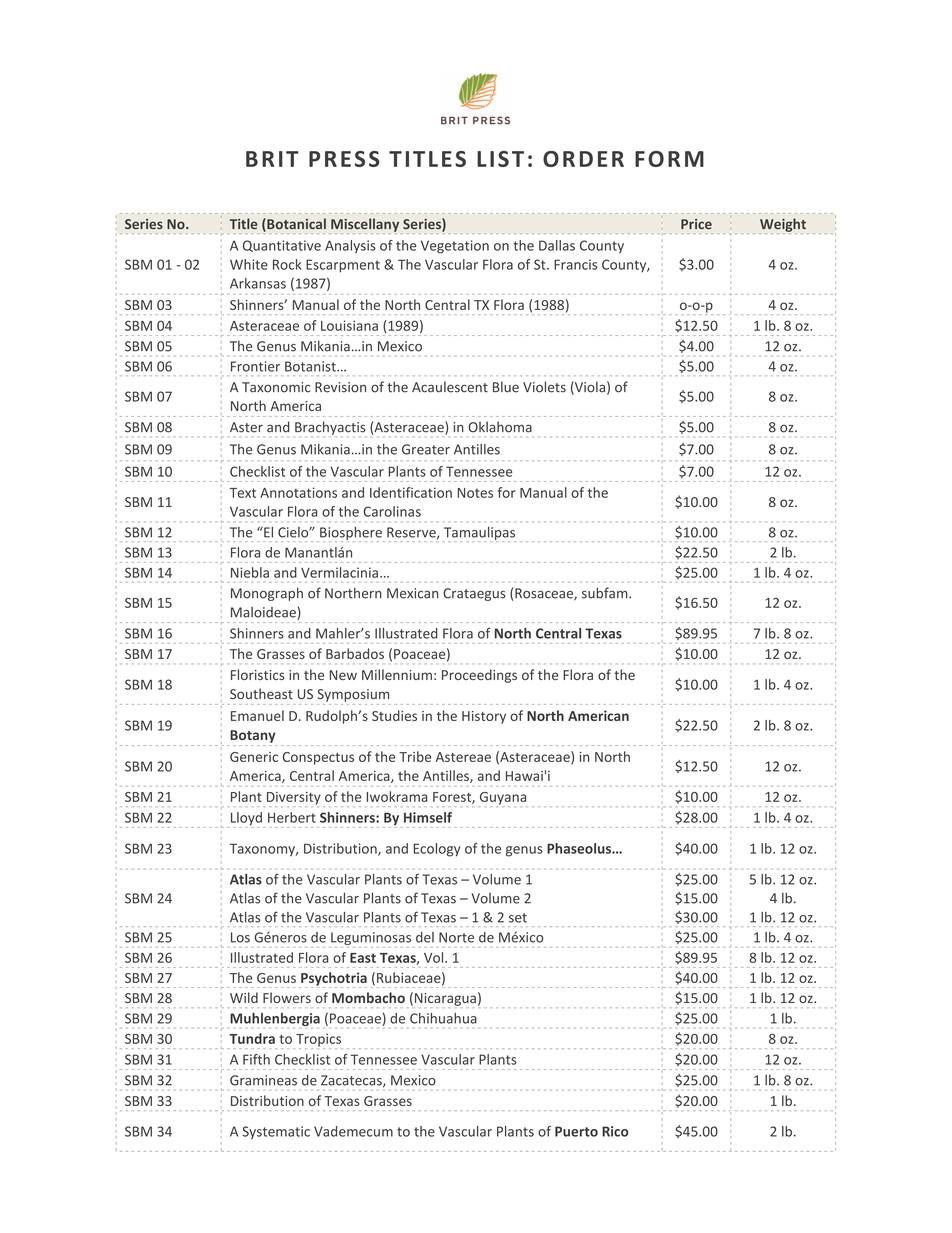 The image size is (952, 1233). What do you see at coordinates (475, 493) in the screenshot?
I see `Notes` at bounding box center [475, 493].
